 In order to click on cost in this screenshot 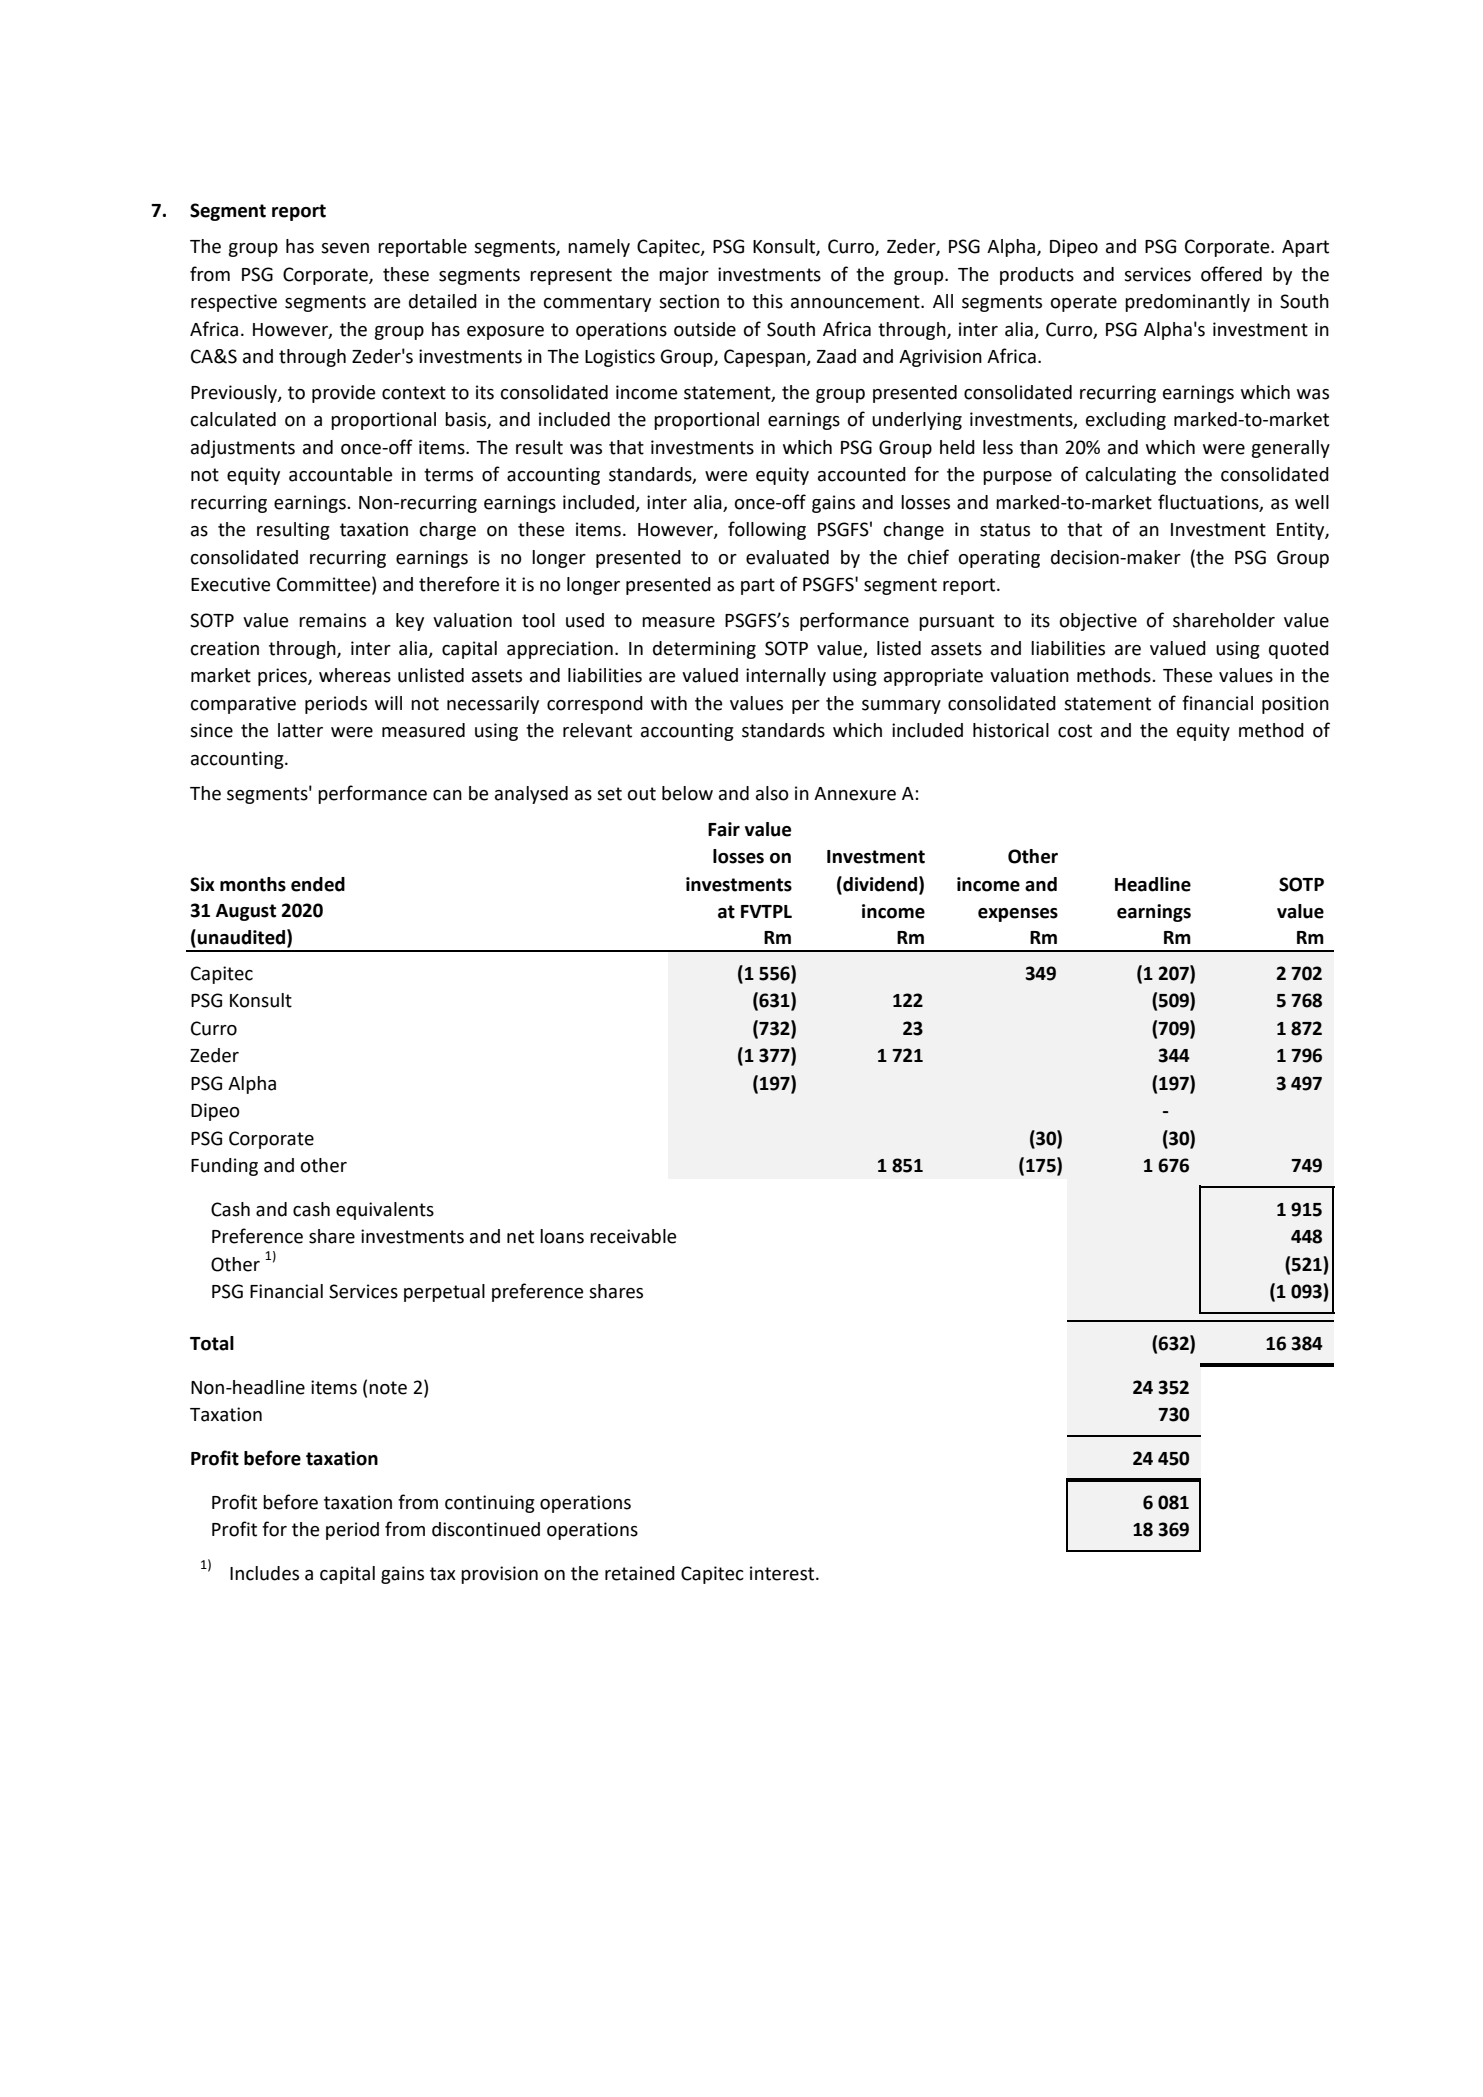, I will do `click(1075, 731)`.
